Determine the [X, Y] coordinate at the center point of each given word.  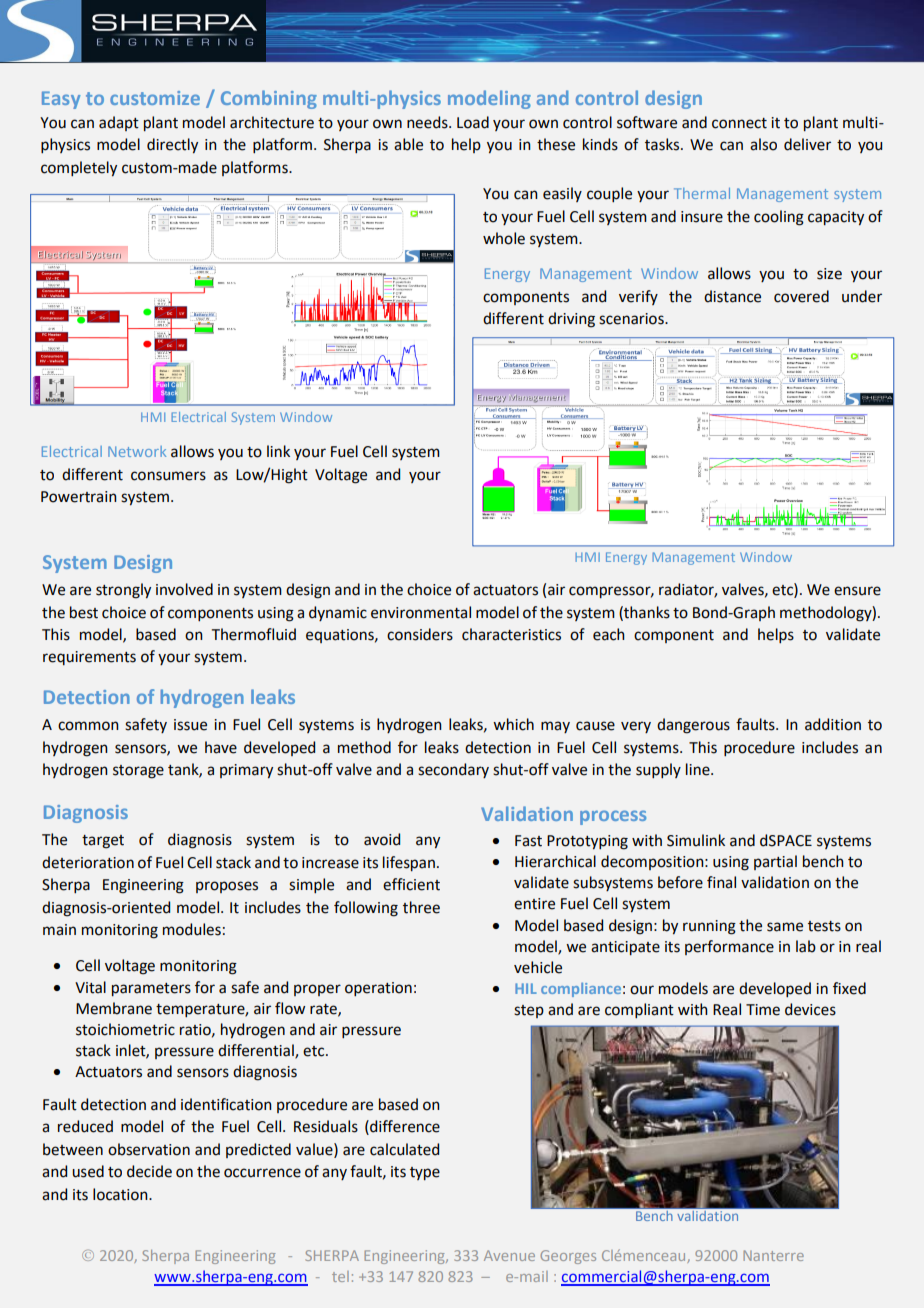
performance [729, 947]
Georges [568, 1257]
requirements [89, 658]
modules [192, 929]
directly [172, 145]
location [121, 1194]
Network [137, 451]
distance [732, 296]
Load [473, 122]
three [421, 907]
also [763, 144]
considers [420, 634]
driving [571, 320]
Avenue [509, 1255]
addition [833, 724]
